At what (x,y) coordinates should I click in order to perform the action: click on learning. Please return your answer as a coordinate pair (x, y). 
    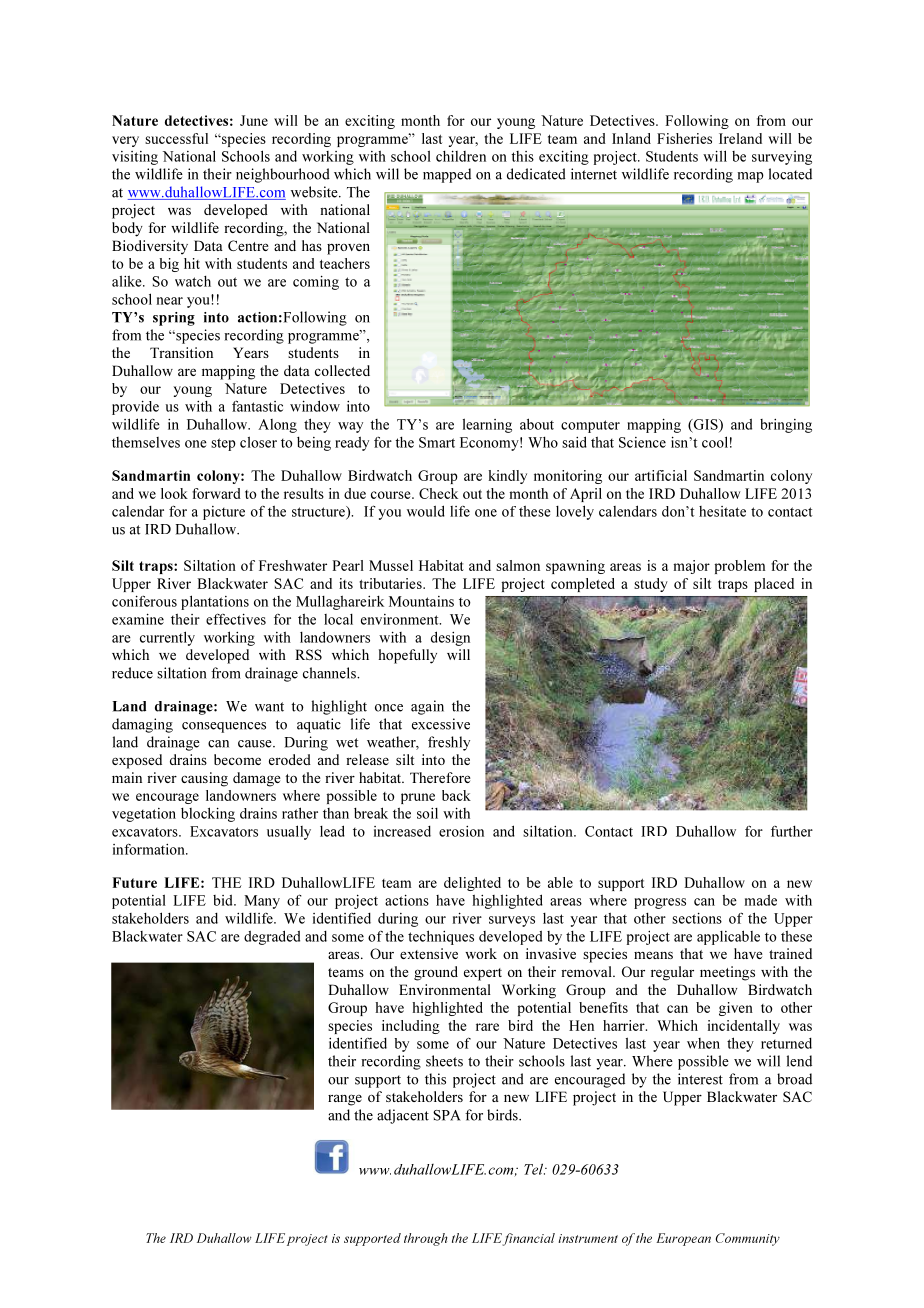
    Looking at the image, I should click on (487, 425).
